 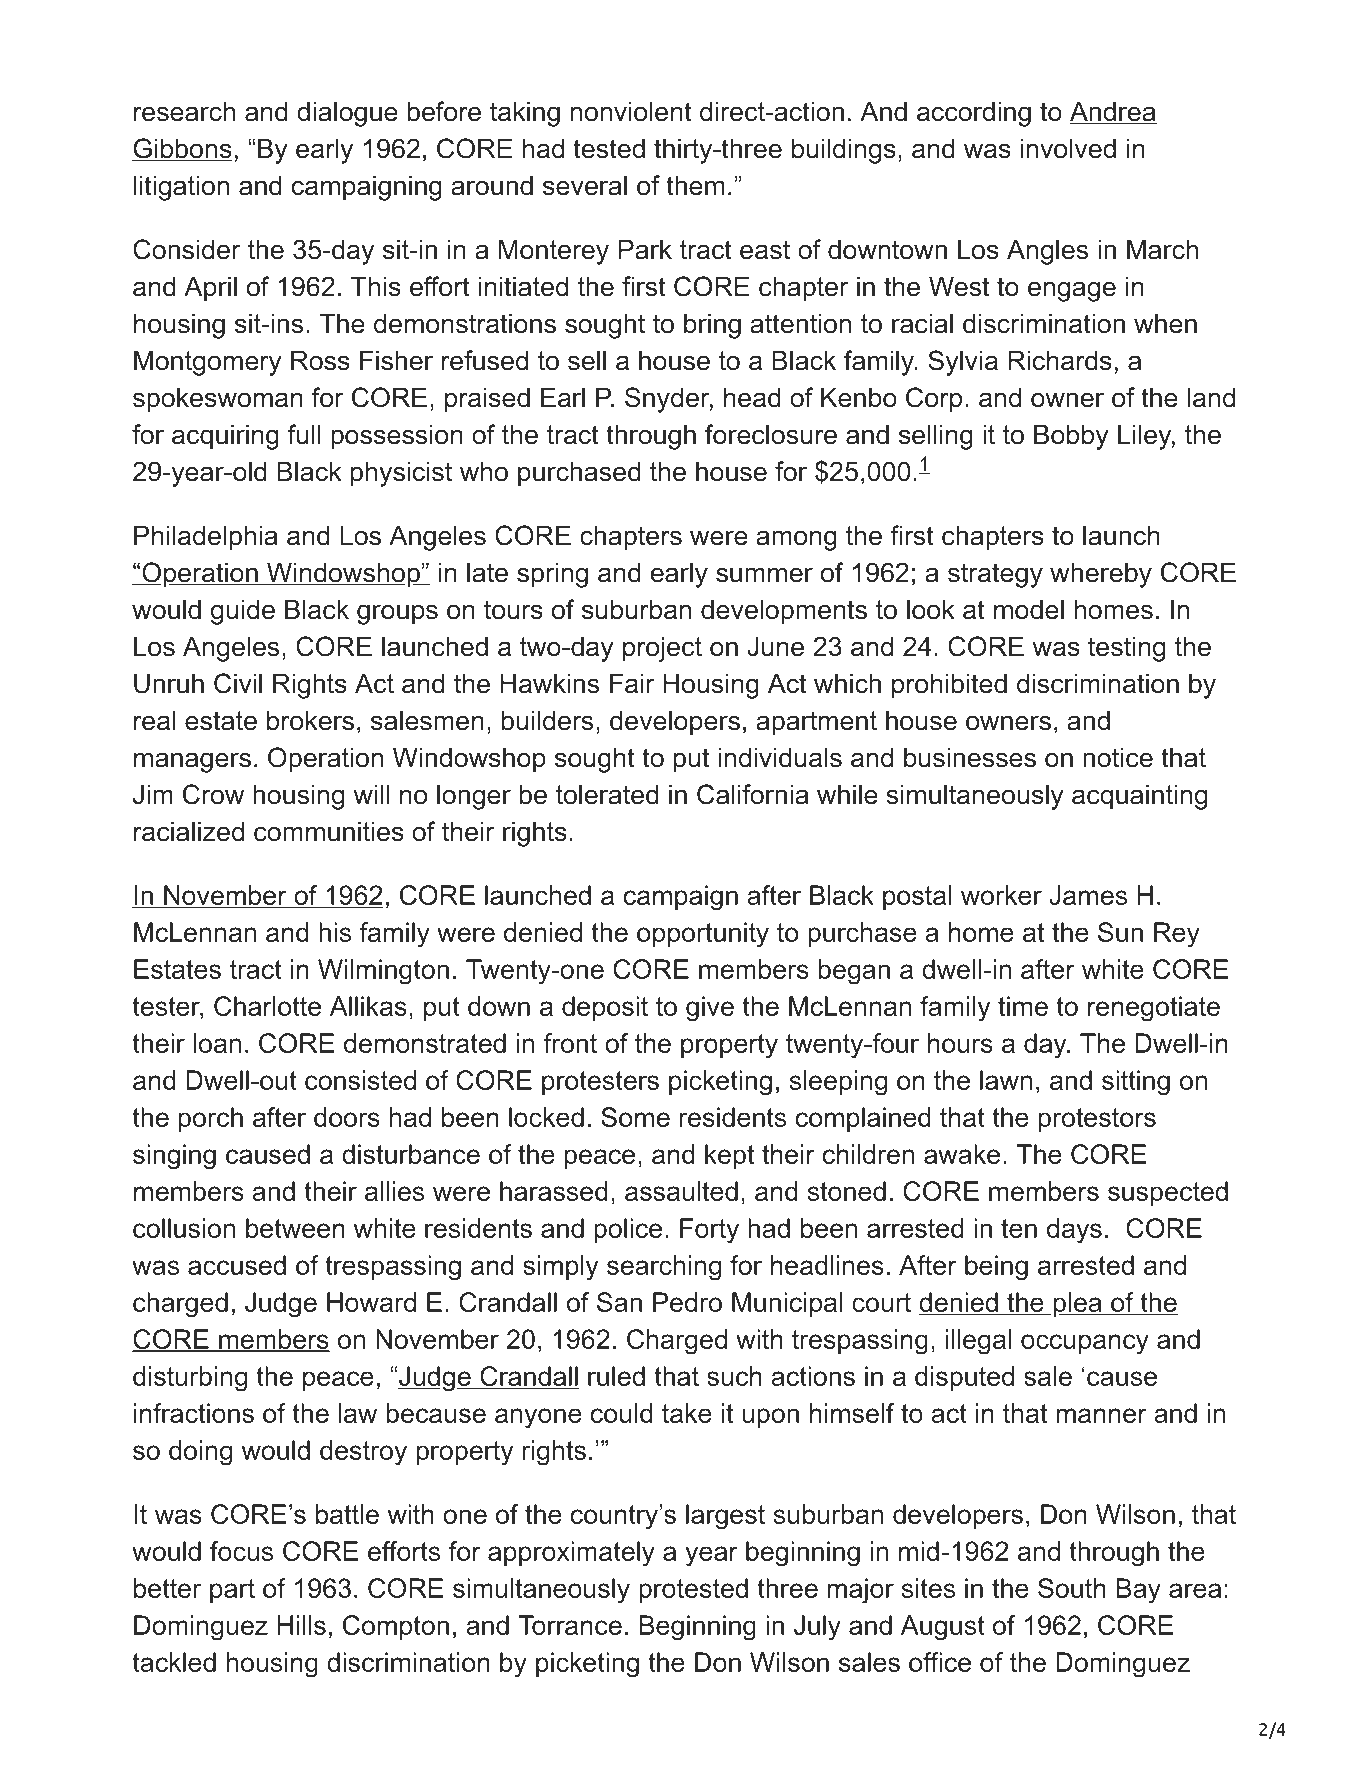 I want to click on guide, so click(x=243, y=612).
